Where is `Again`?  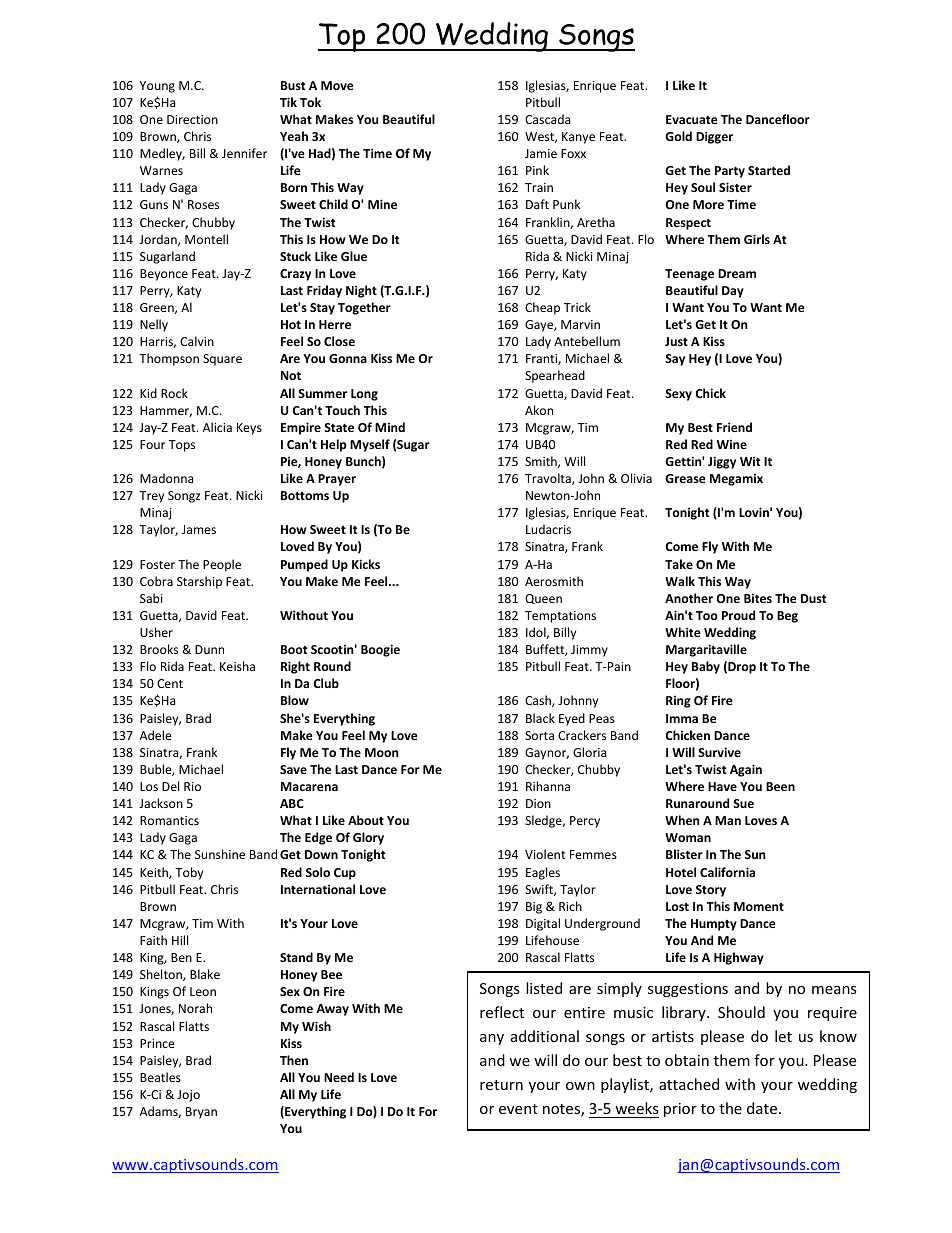
Again is located at coordinates (746, 770).
